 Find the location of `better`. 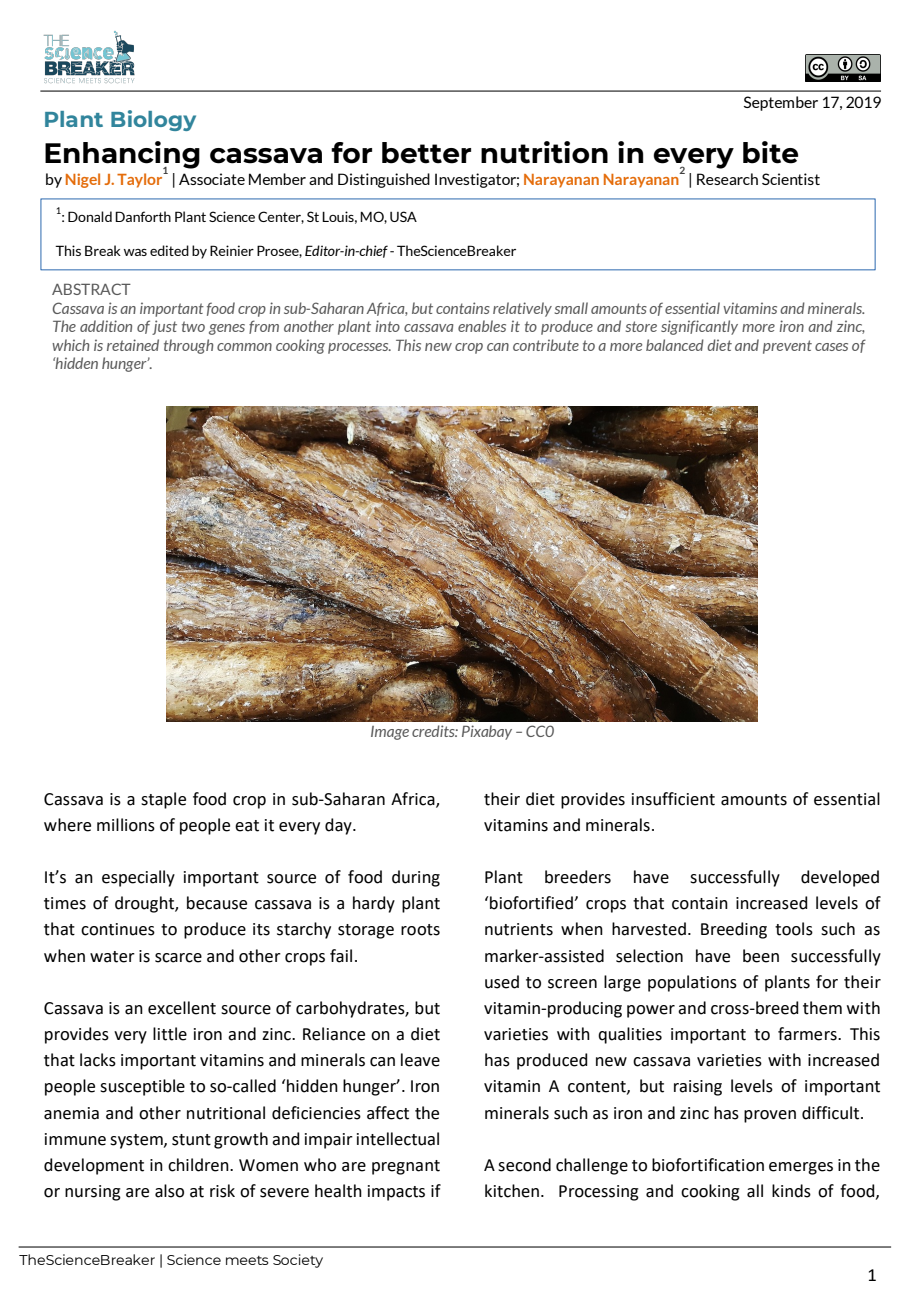

better is located at coordinates (426, 153).
